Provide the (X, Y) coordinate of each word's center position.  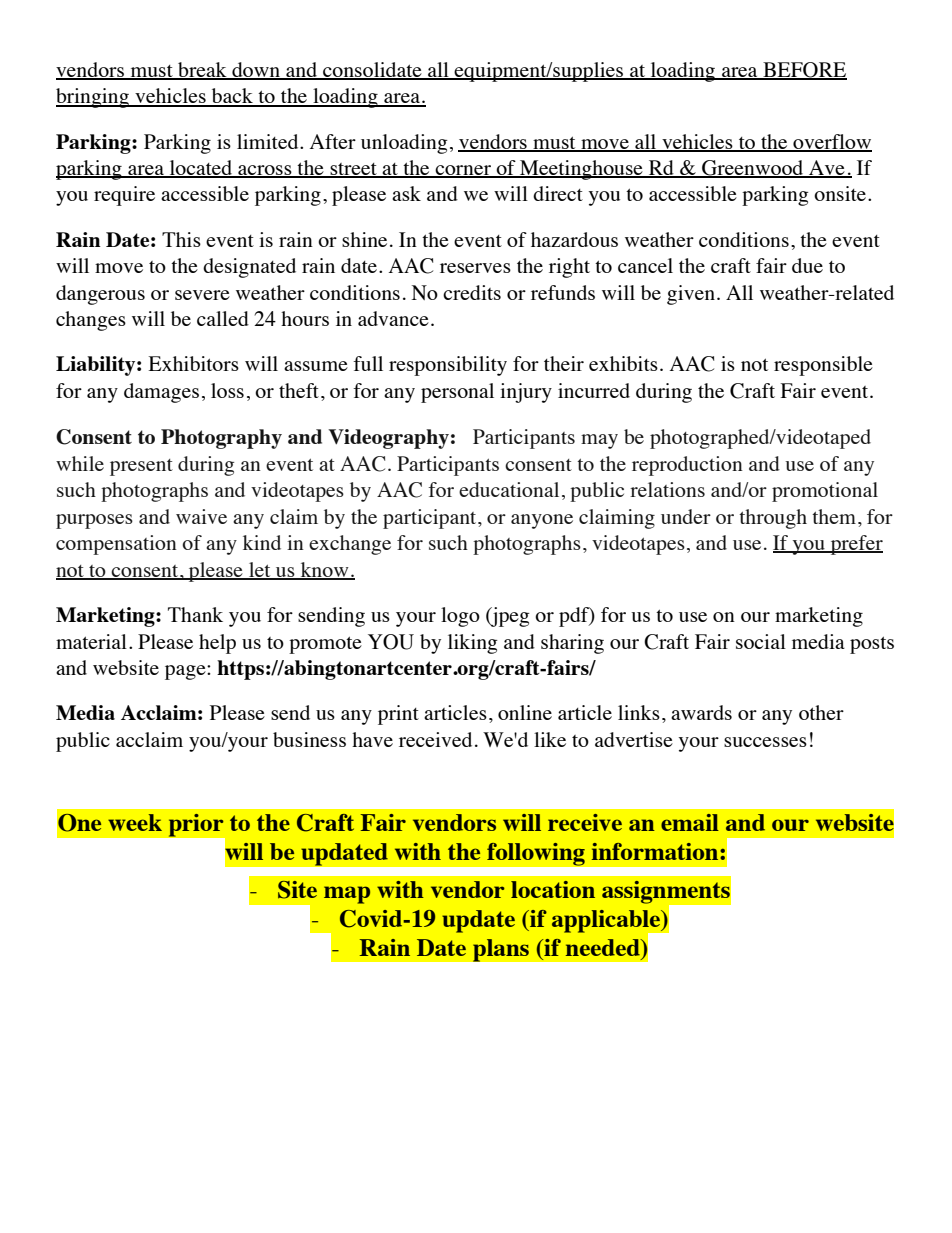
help (217, 644)
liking (473, 644)
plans (500, 950)
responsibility (448, 366)
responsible (823, 366)
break (202, 71)
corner (463, 171)
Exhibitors (193, 363)
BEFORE (804, 71)
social (761, 641)
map (347, 895)
